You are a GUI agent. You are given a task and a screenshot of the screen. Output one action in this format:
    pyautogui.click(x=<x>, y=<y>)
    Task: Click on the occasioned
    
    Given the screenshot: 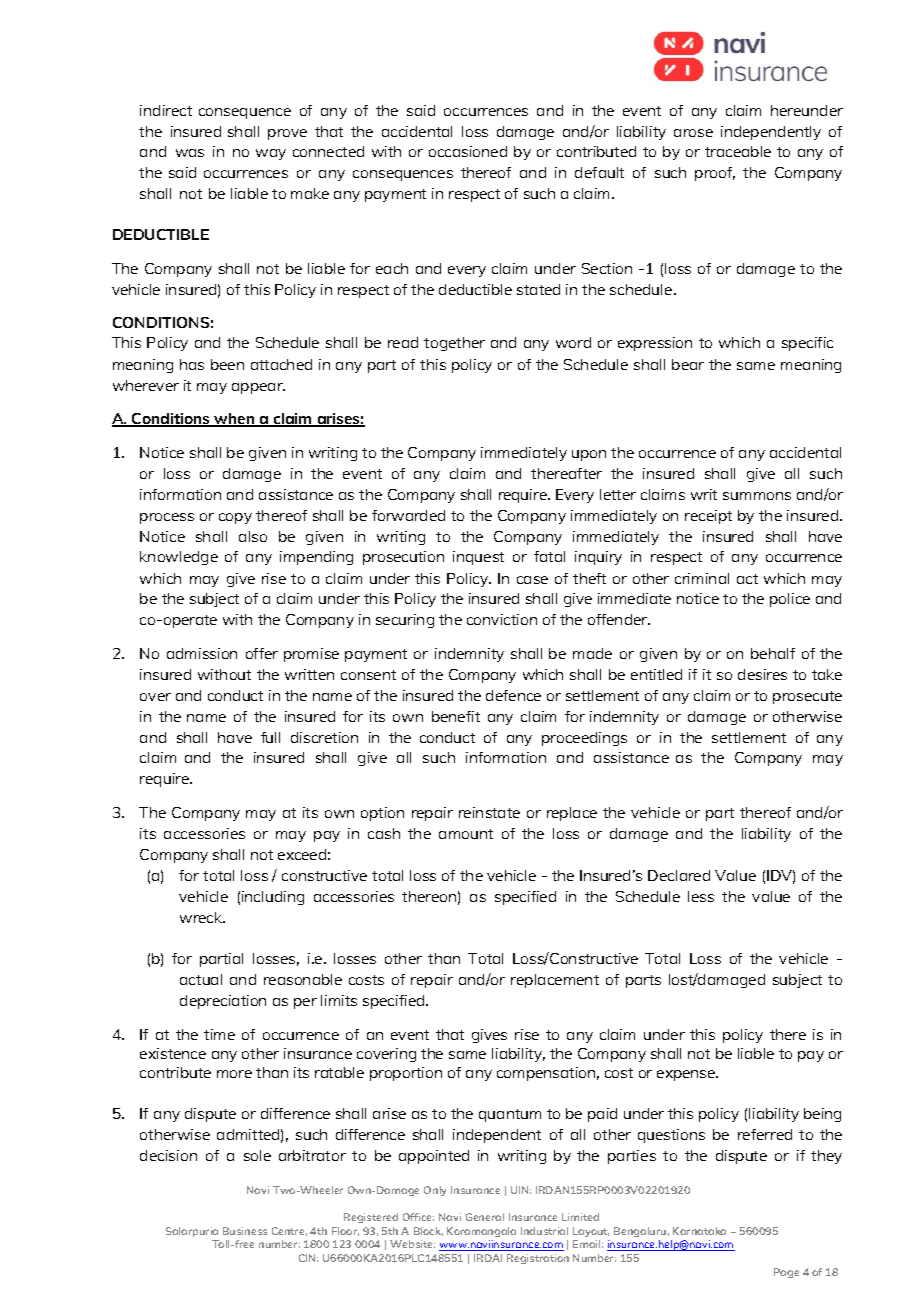 What is the action you would take?
    pyautogui.click(x=468, y=151)
